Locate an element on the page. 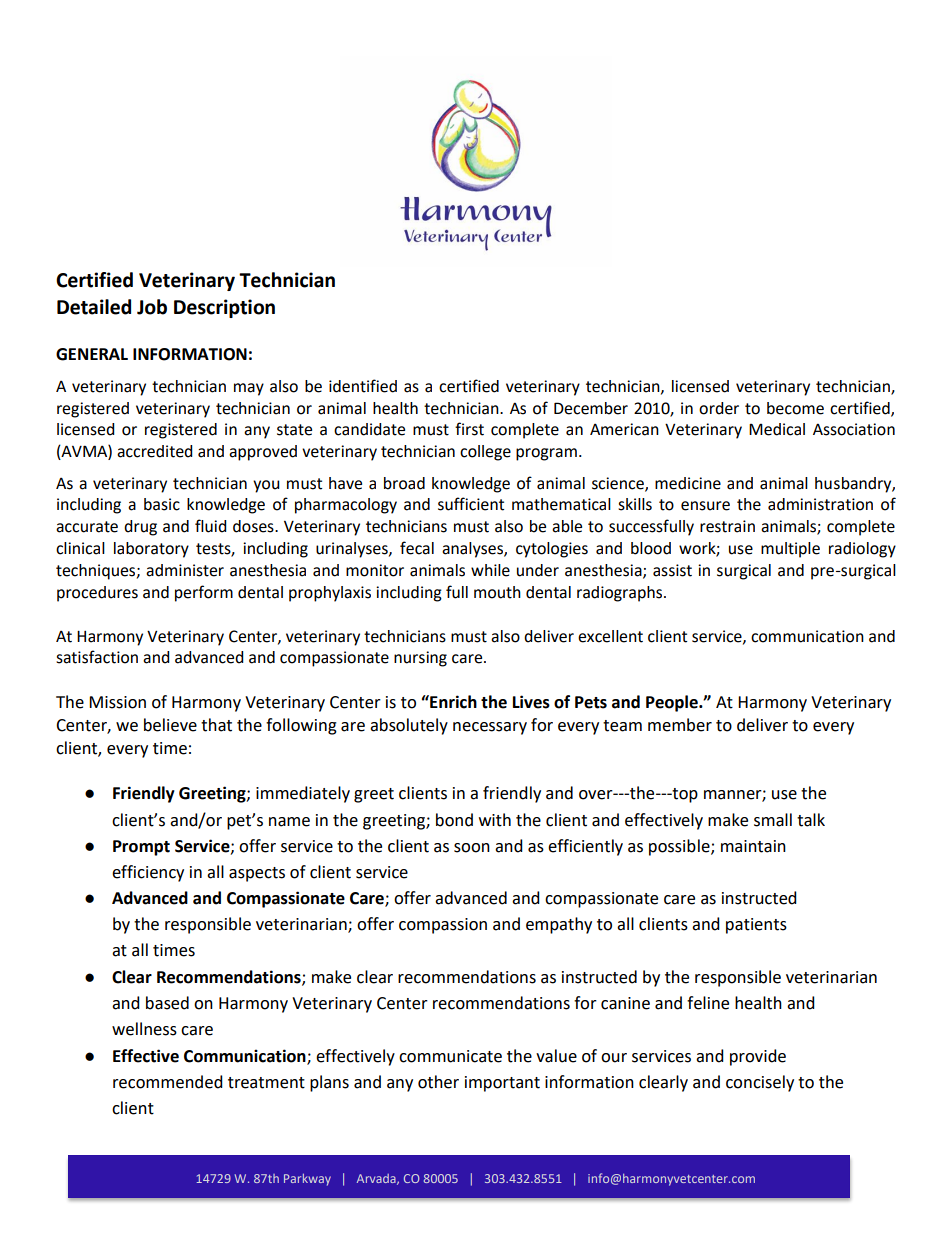  Job is located at coordinates (152, 307).
